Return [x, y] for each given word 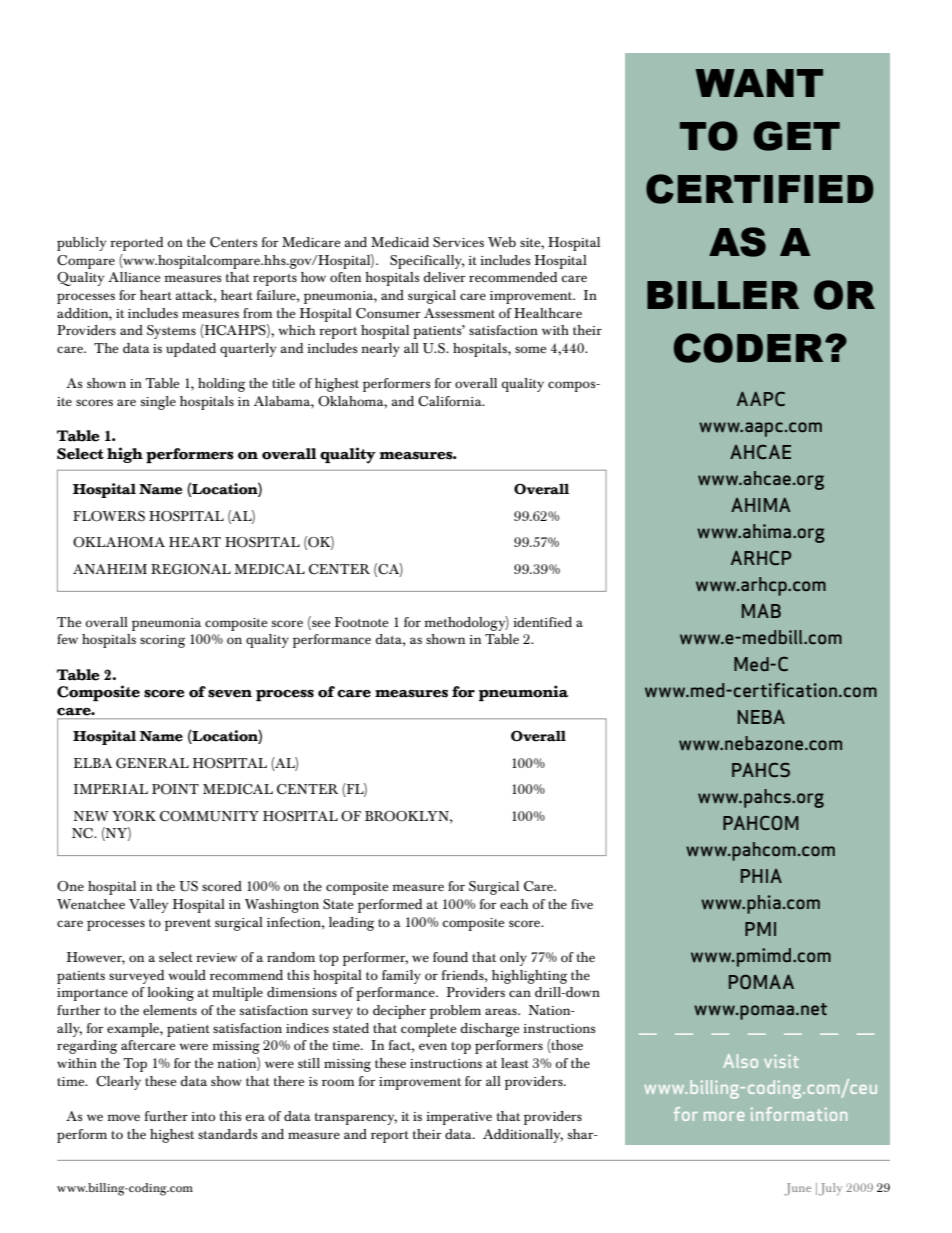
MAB [761, 611]
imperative [459, 1118]
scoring [162, 641]
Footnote [361, 622]
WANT [759, 83]
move [123, 1117]
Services [458, 242]
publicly [81, 244]
